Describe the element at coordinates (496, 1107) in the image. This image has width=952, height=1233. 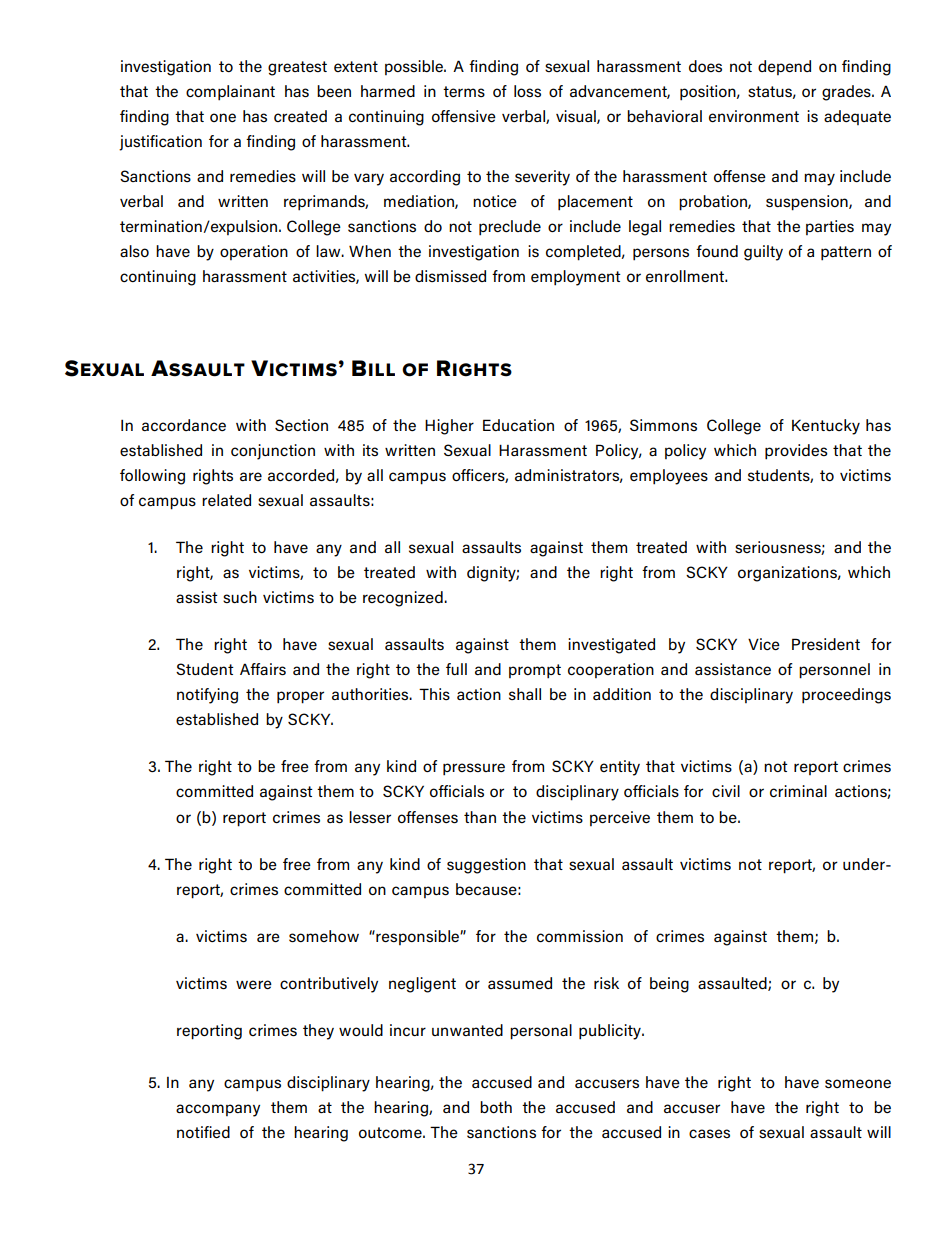
I see `both` at that location.
